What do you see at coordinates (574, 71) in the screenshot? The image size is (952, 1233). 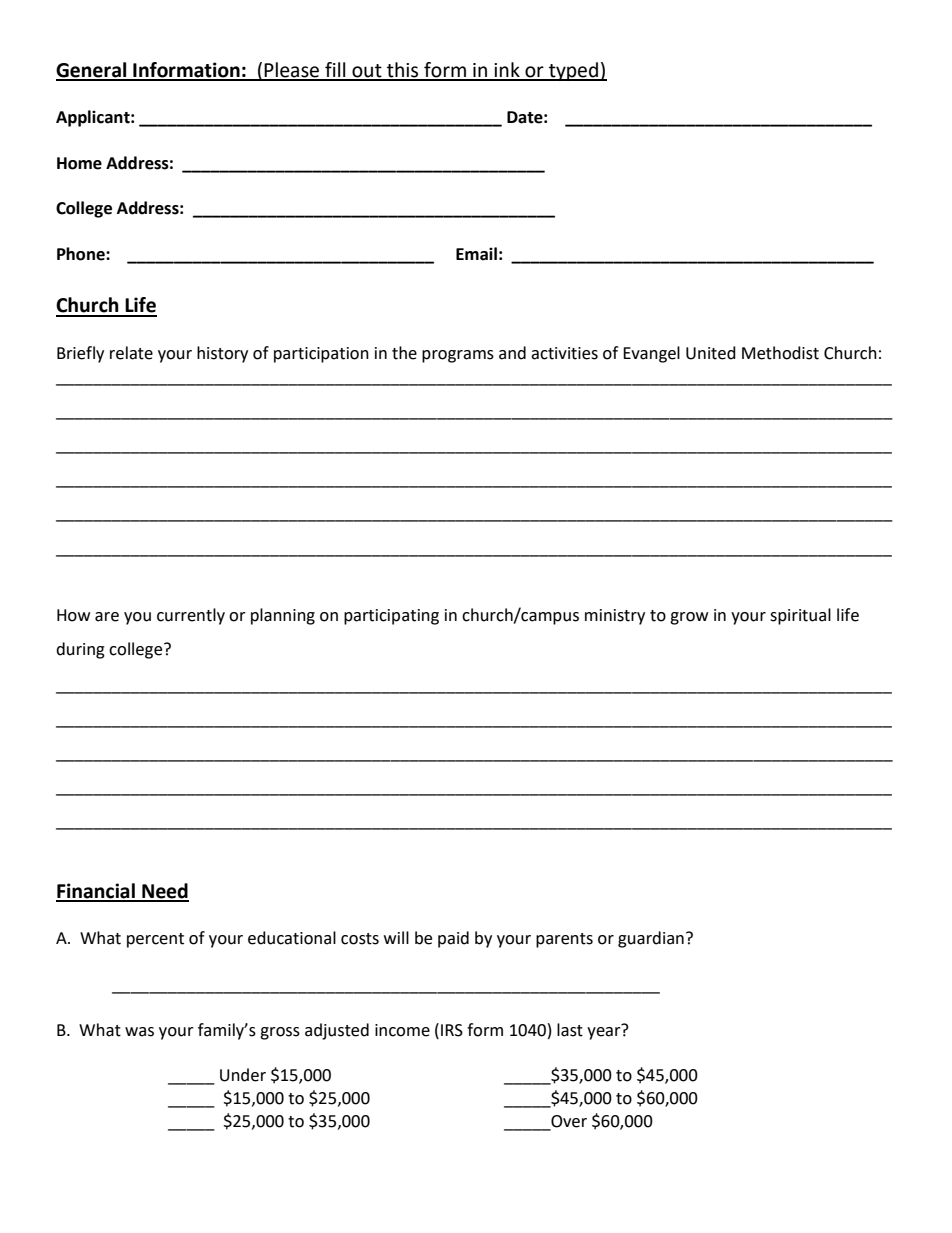 I see `typed` at bounding box center [574, 71].
